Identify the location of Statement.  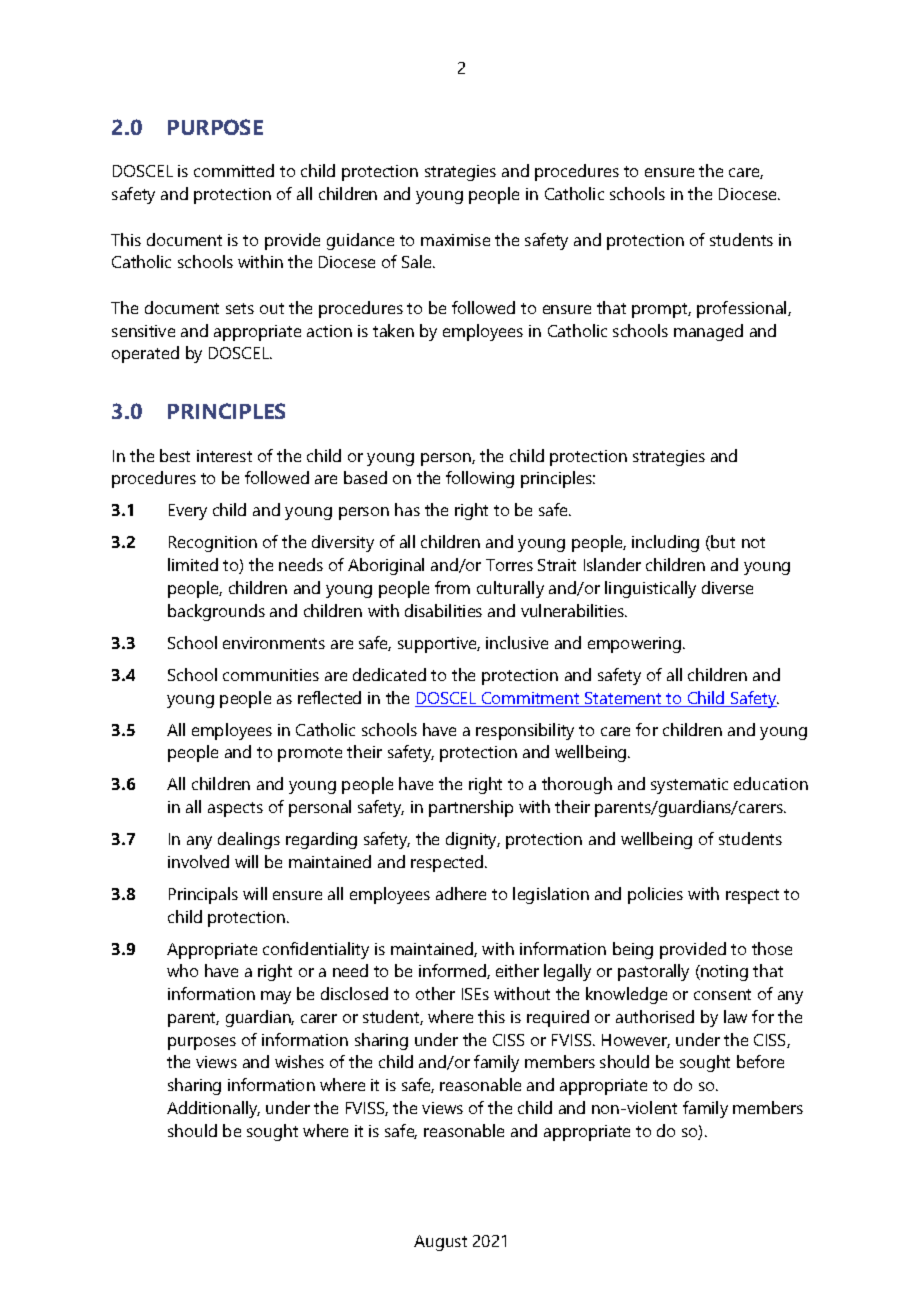
(623, 699).
